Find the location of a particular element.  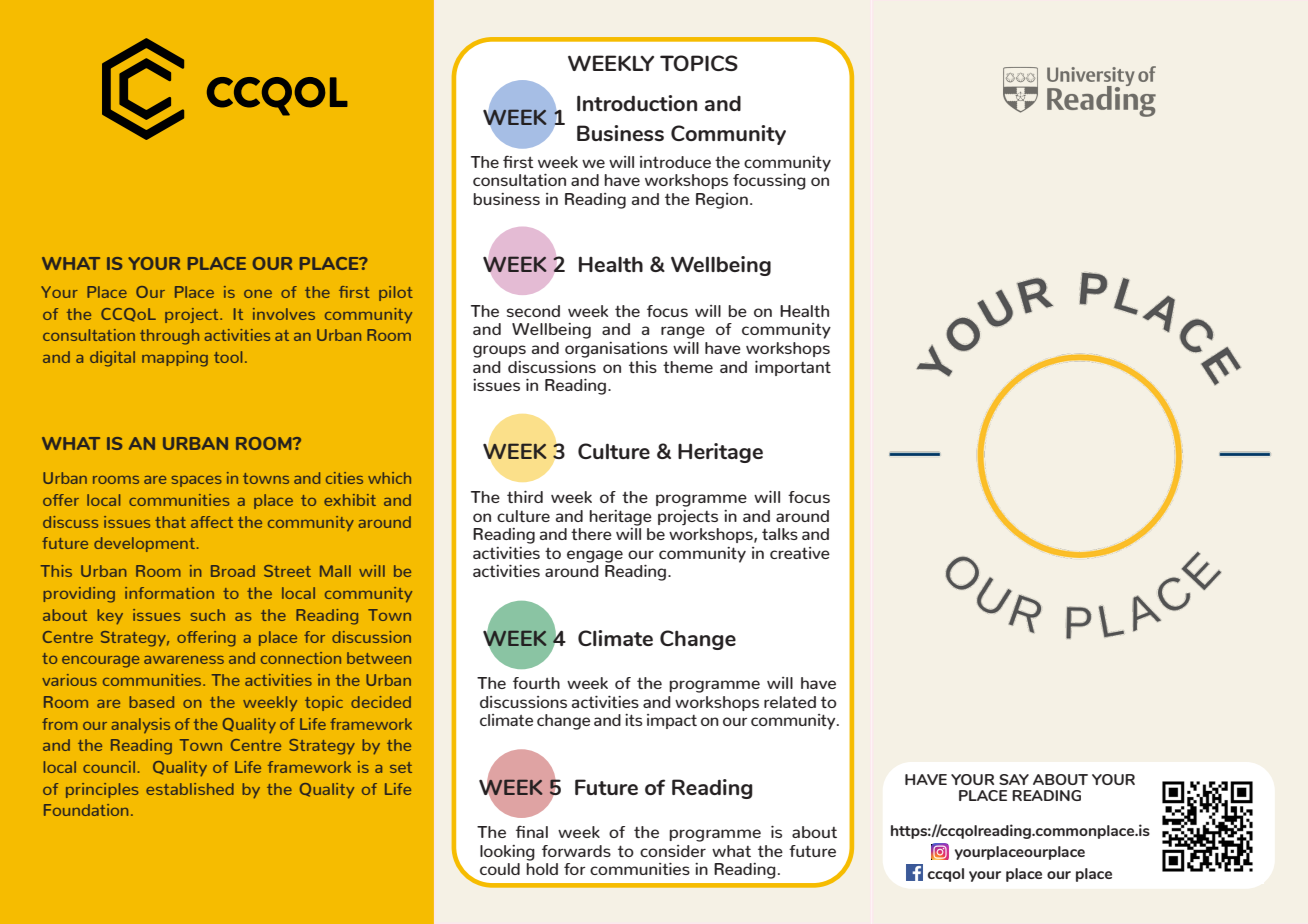

important is located at coordinates (793, 368).
